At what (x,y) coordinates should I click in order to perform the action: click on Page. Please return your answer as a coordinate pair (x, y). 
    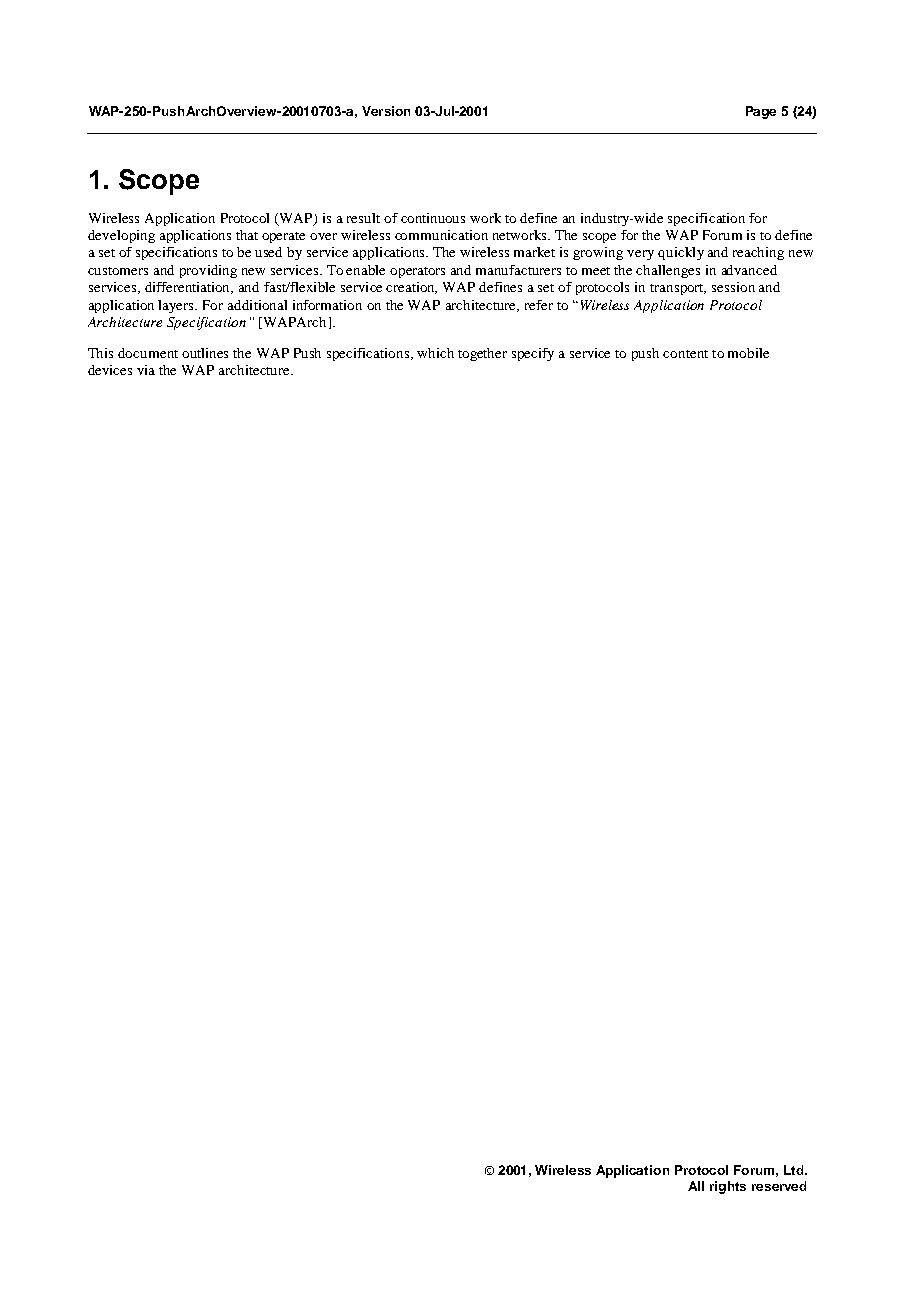
    Looking at the image, I should click on (761, 112).
